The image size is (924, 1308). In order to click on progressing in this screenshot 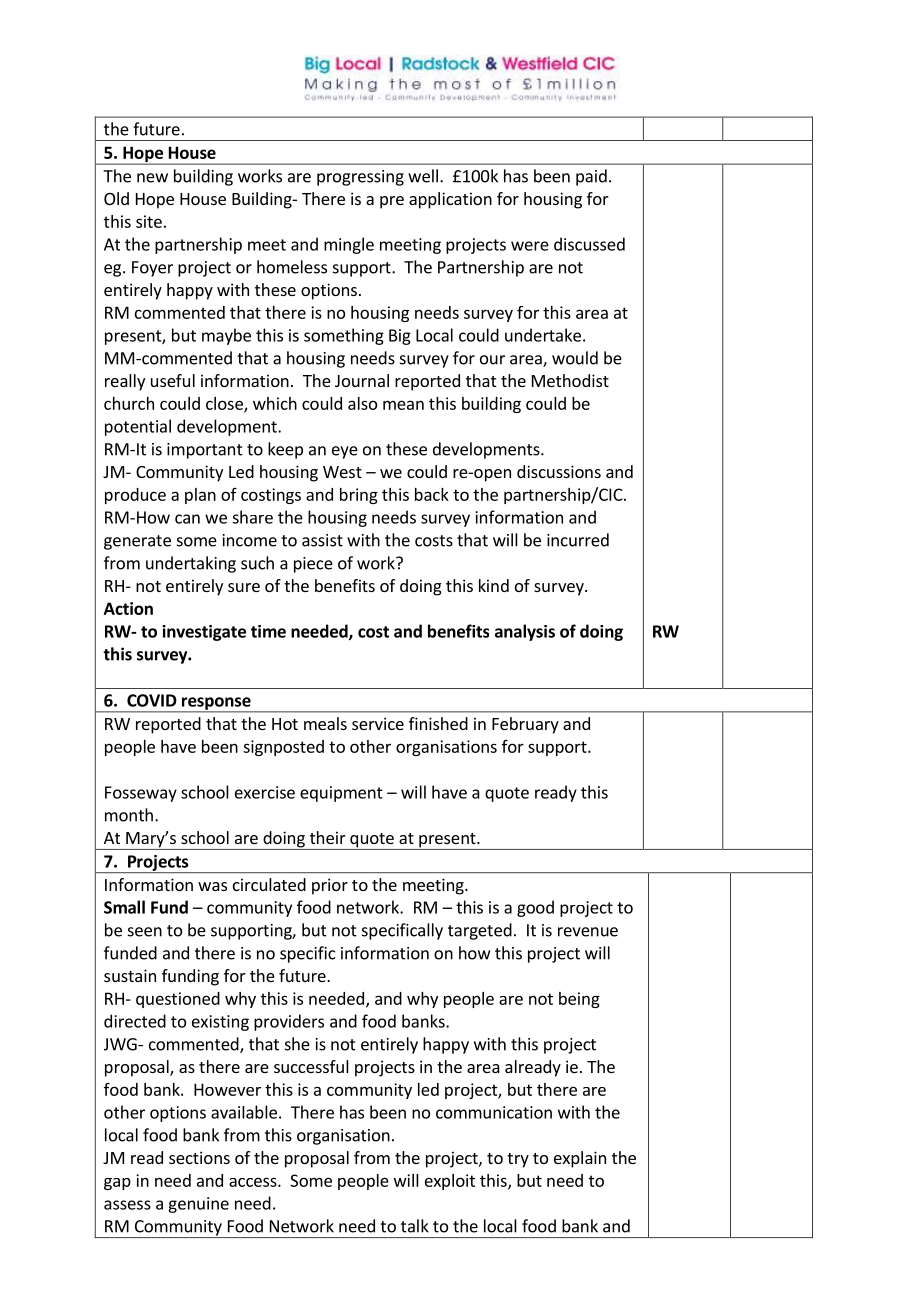, I will do `click(360, 178)`.
